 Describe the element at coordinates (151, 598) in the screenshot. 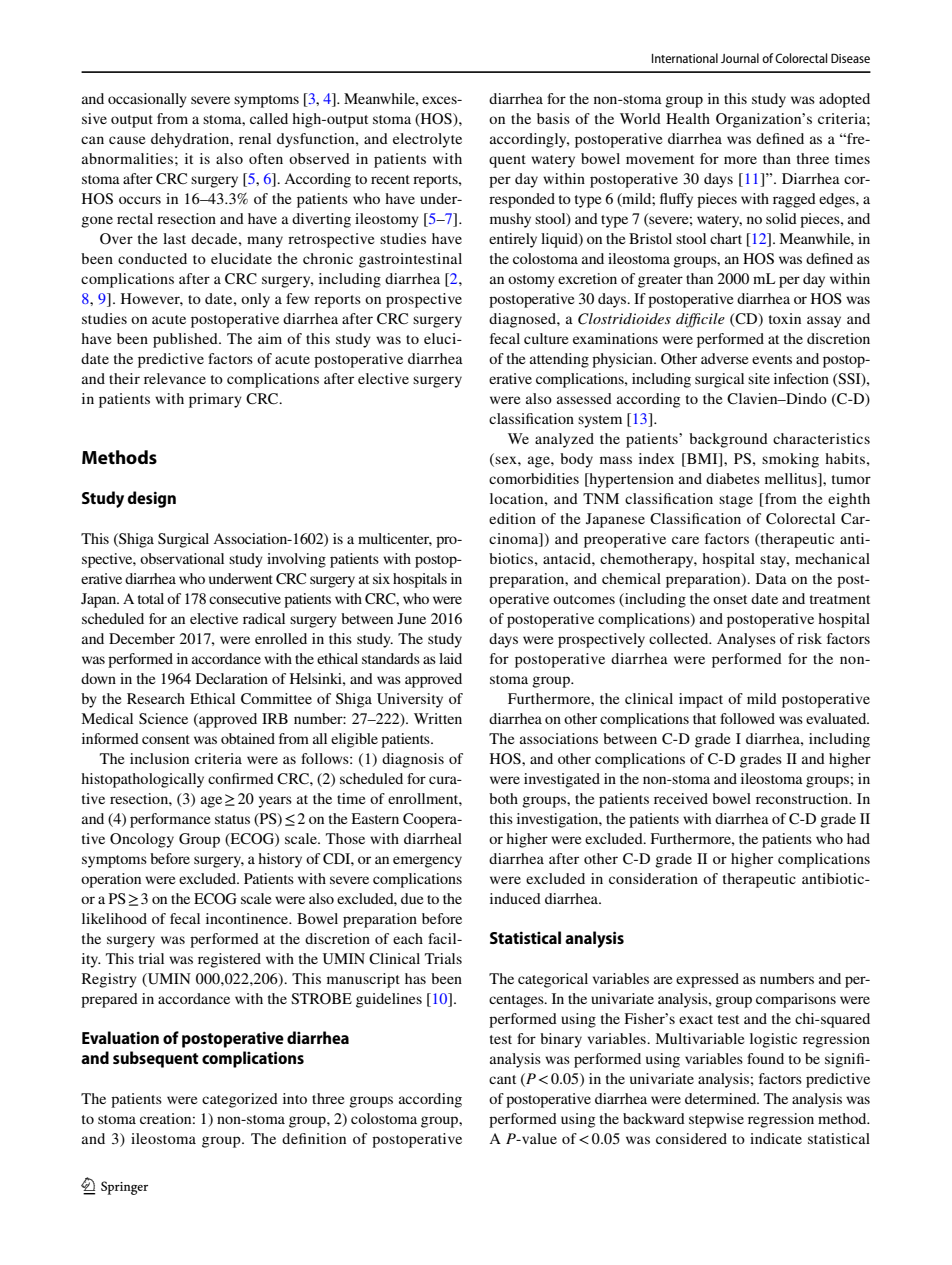

I see `total` at that location.
